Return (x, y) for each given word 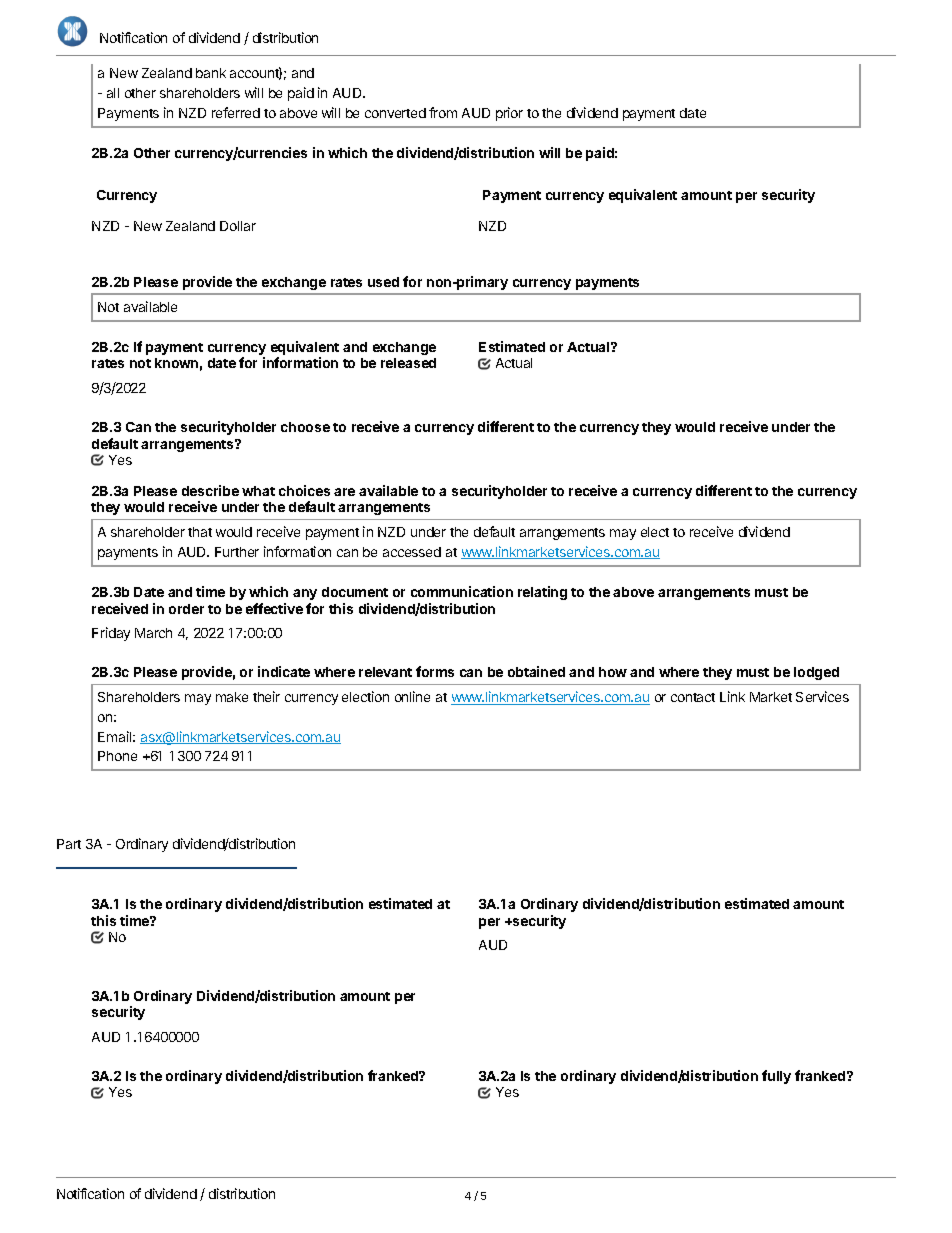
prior (509, 114)
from (443, 112)
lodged (816, 673)
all (113, 93)
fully (776, 1077)
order (186, 609)
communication (462, 591)
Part (69, 844)
